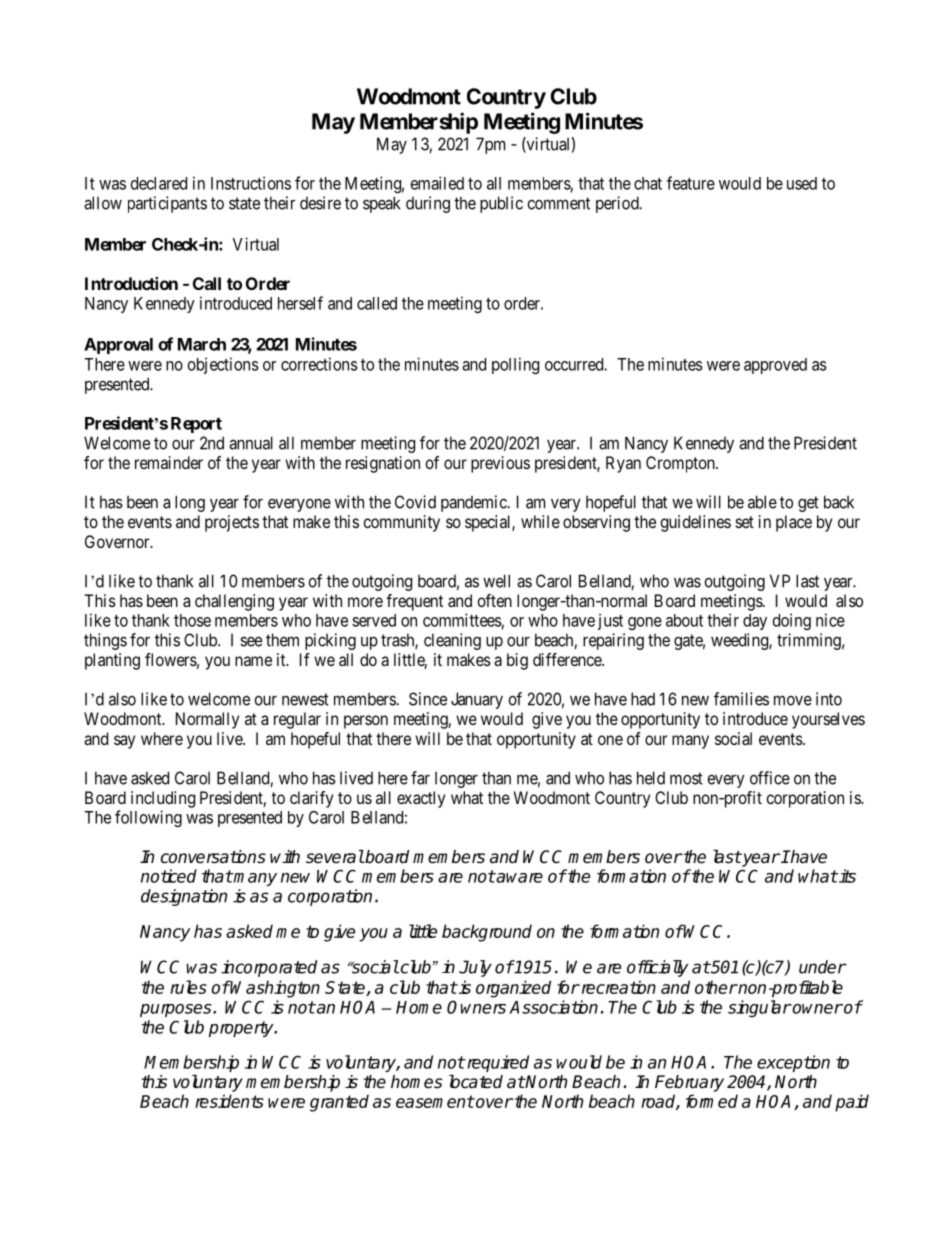  Describe the element at coordinates (501, 204) in the image. I see `public` at that location.
